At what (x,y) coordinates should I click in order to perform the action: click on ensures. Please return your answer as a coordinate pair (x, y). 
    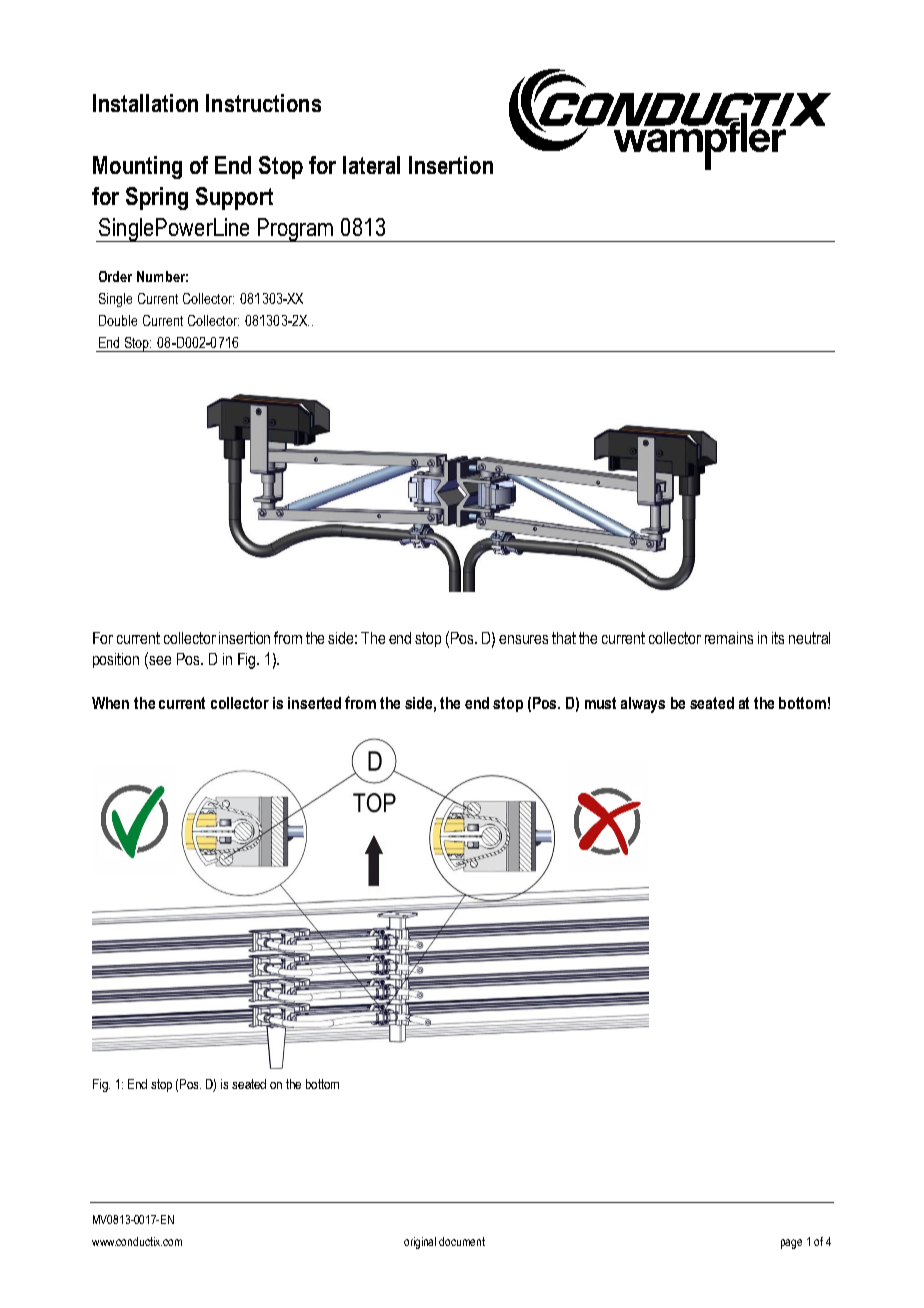
    Looking at the image, I should click on (523, 639).
